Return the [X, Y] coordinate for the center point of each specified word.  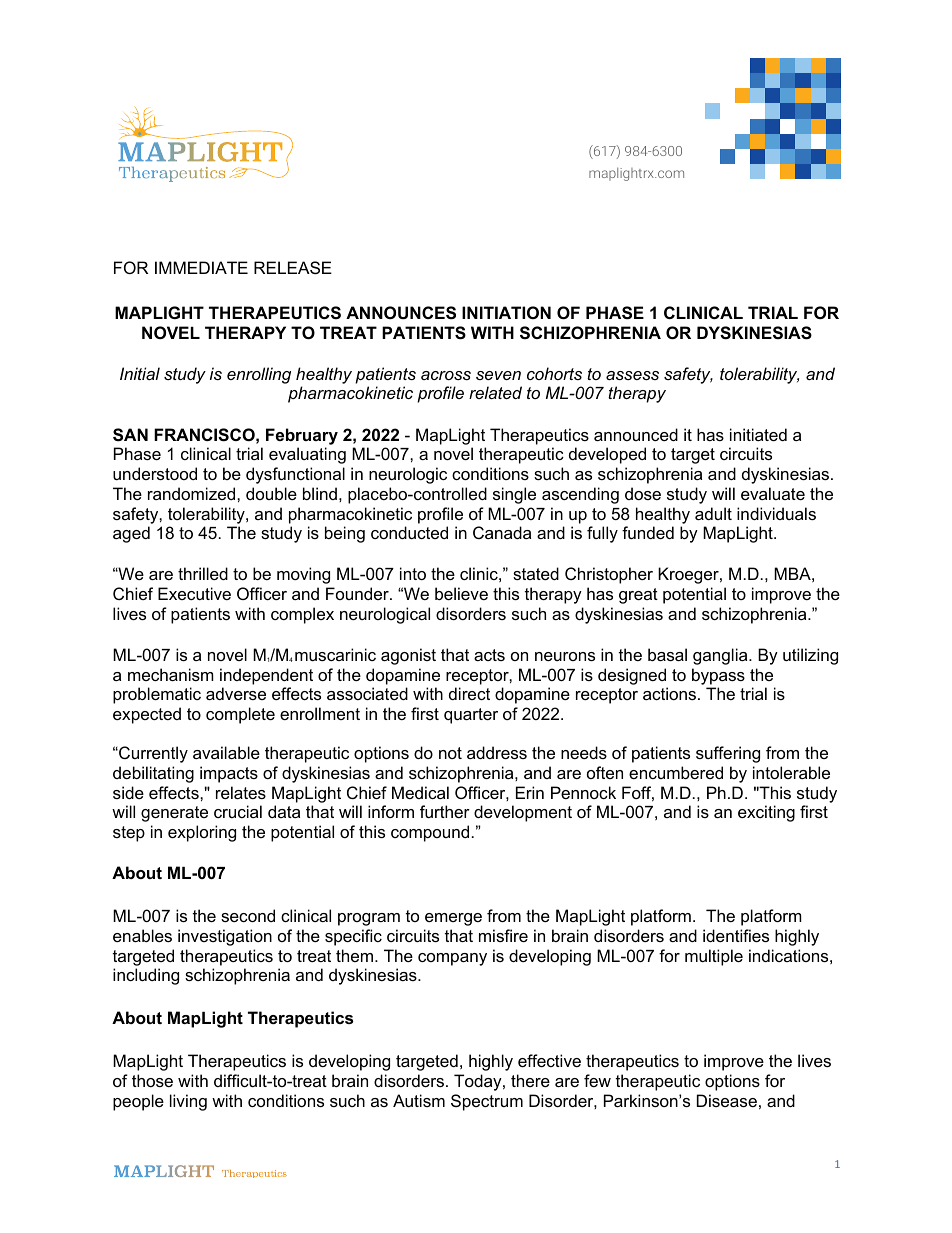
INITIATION [506, 312]
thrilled [203, 573]
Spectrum [487, 1102]
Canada [502, 532]
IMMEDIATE [201, 267]
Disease [727, 1100]
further [445, 811]
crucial [238, 811]
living [188, 1102]
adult [713, 513]
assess [632, 375]
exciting [766, 813]
